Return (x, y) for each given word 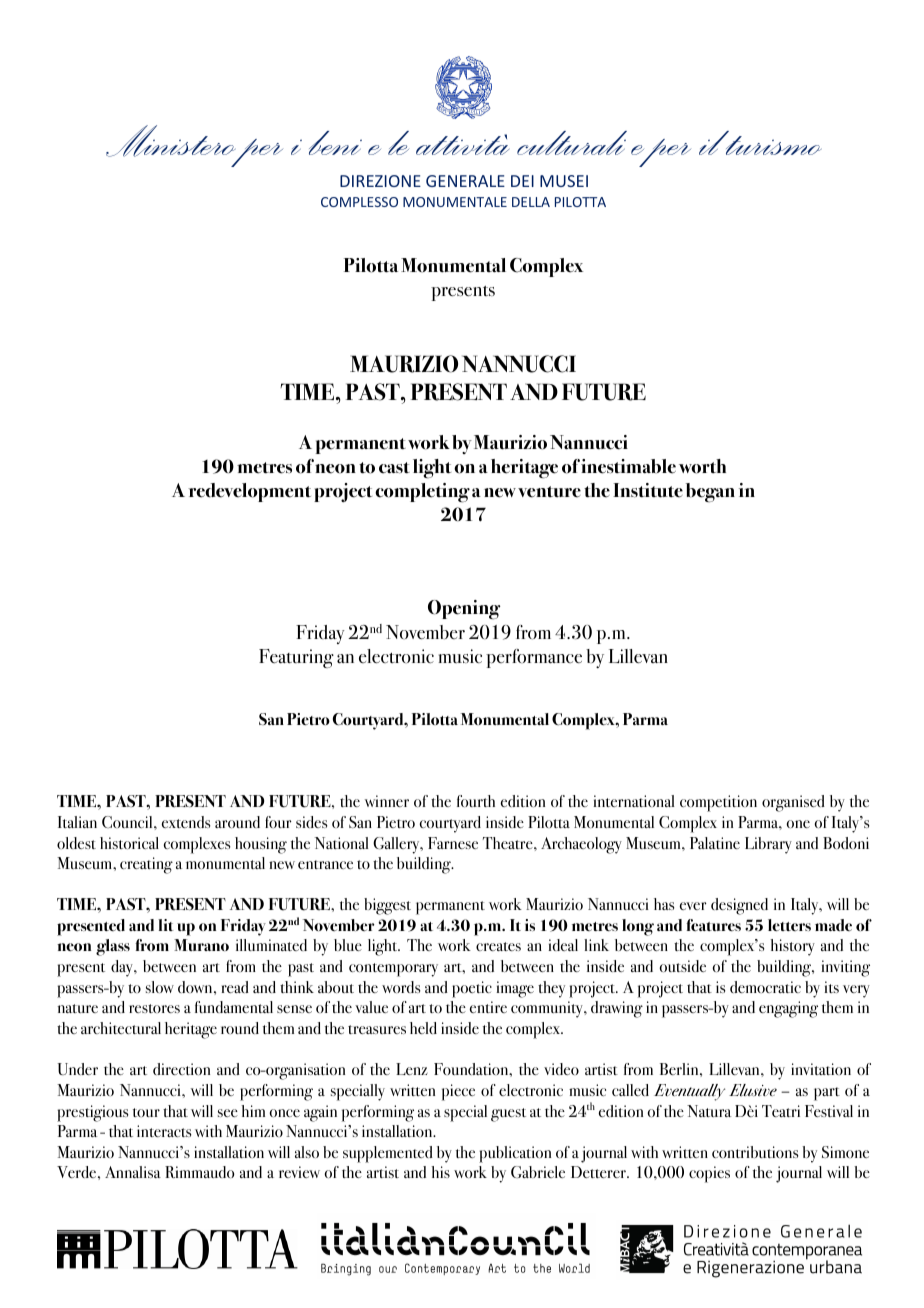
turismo (772, 144)
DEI (522, 181)
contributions (755, 1152)
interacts (164, 1131)
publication (515, 1154)
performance (534, 658)
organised (793, 803)
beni (335, 143)
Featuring (296, 658)
